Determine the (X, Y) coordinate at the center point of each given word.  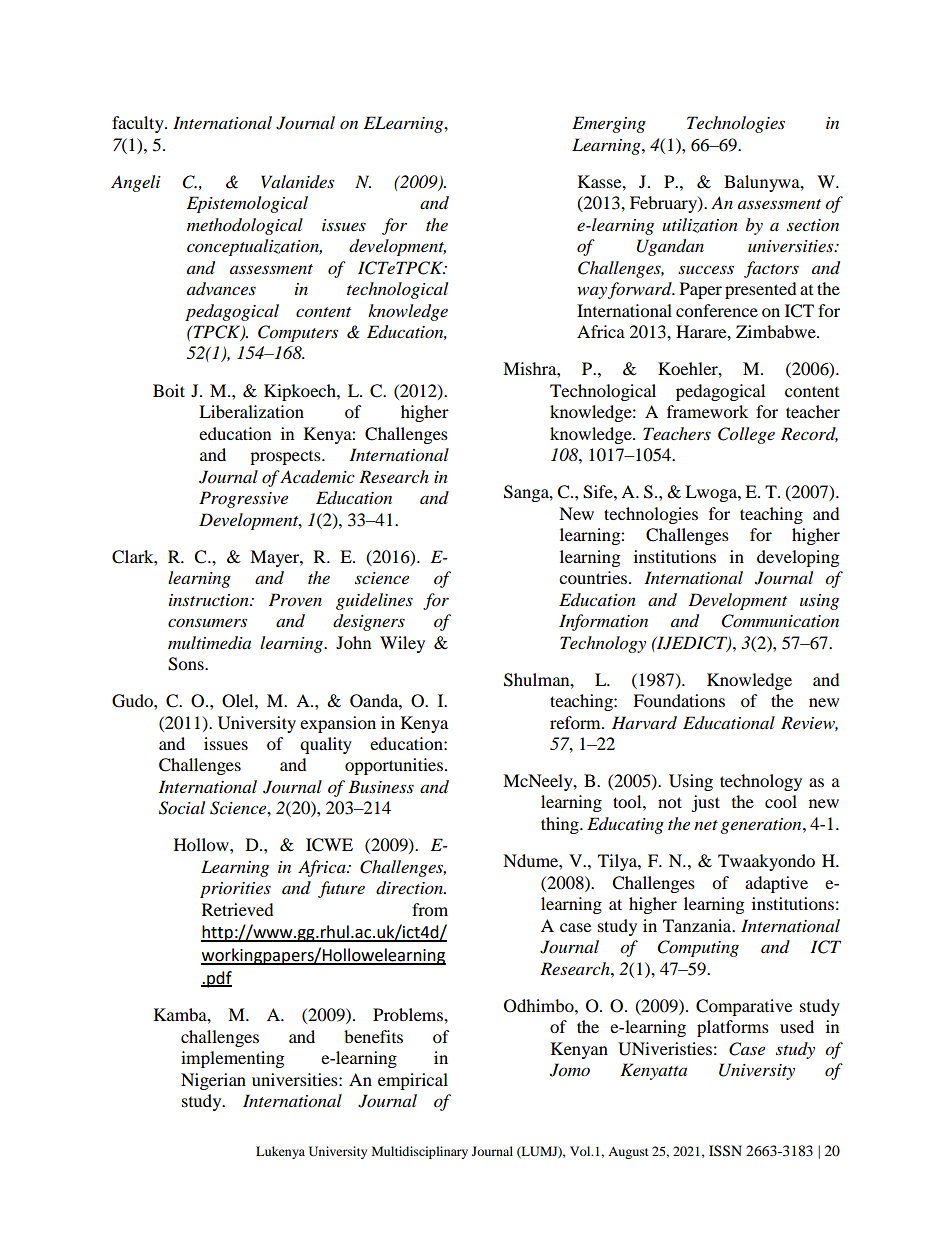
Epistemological (247, 204)
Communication (780, 621)
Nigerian (213, 1081)
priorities (235, 890)
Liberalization (251, 411)
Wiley (402, 644)
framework (707, 411)
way (592, 293)
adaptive (776, 884)
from (430, 909)
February (664, 204)
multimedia (209, 643)
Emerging (609, 124)
